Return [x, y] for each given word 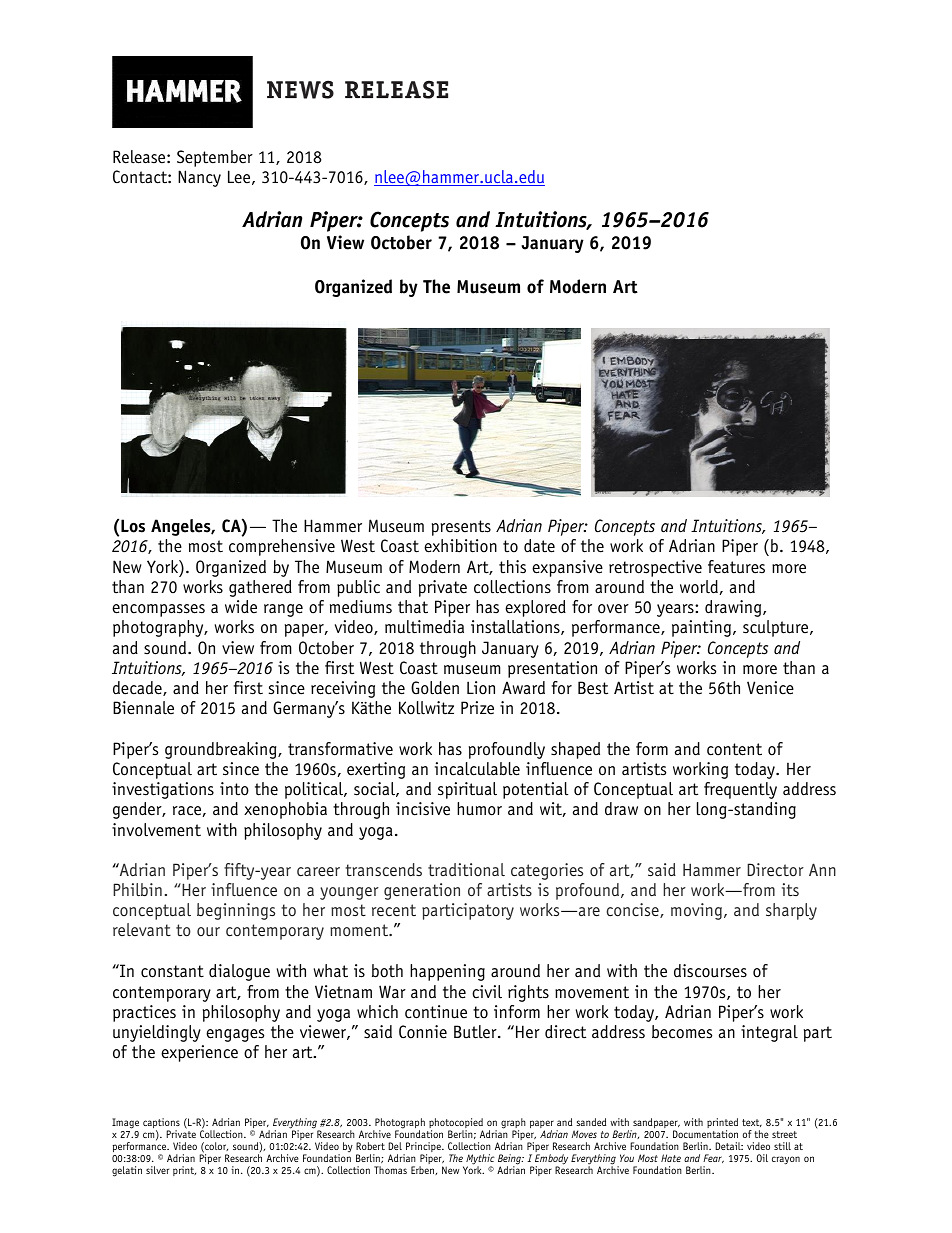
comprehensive [282, 547]
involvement [156, 830]
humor [479, 809]
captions [161, 1124]
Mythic [480, 1160]
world [700, 587]
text [752, 1123]
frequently [740, 790]
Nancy [199, 178]
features [736, 567]
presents [461, 528]
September [215, 158]
